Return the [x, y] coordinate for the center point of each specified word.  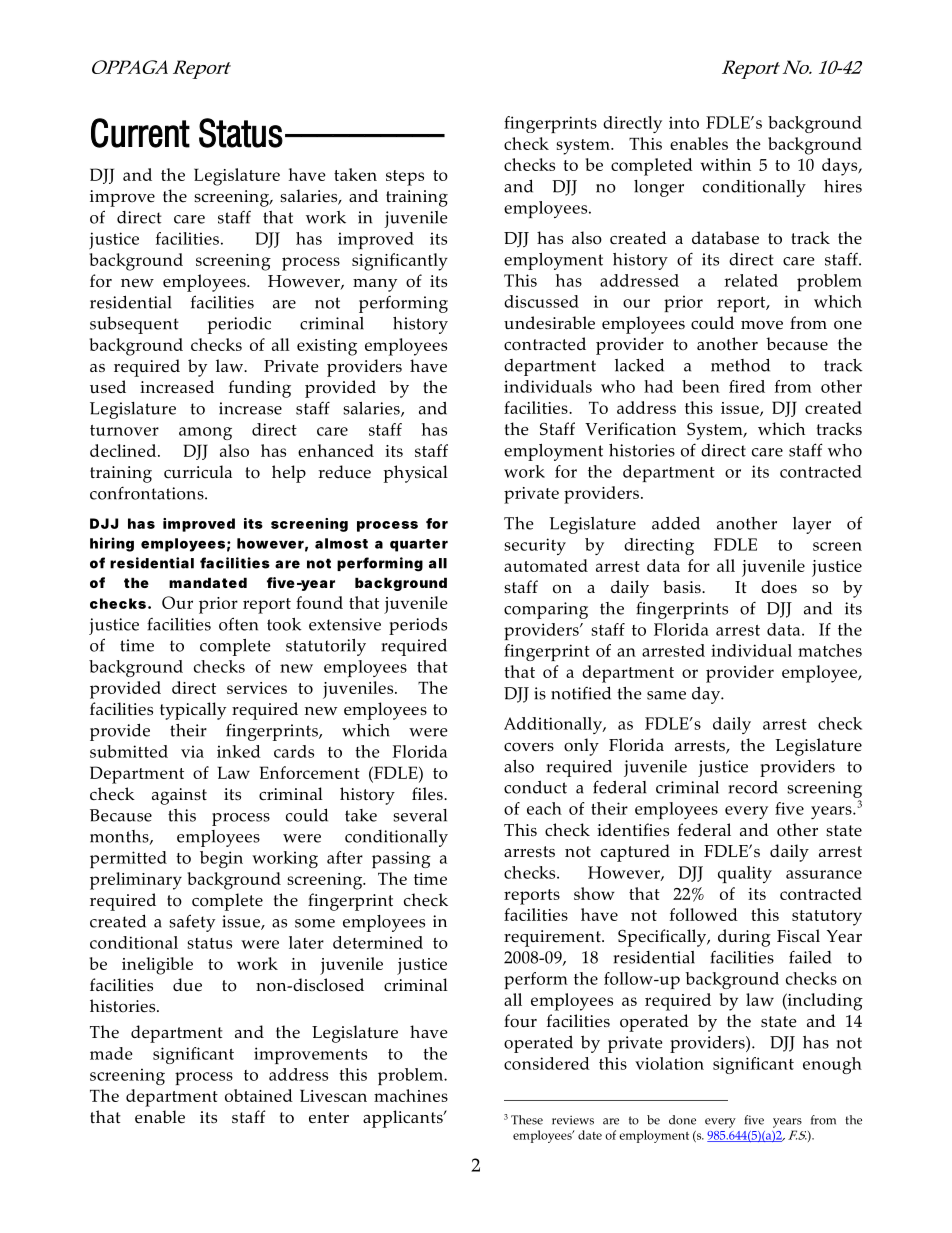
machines [411, 1095]
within [726, 164]
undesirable [549, 323]
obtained [259, 1095]
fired [747, 386]
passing [401, 859]
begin [221, 859]
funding [260, 389]
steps [405, 178]
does [779, 587]
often [238, 624]
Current [140, 133]
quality [745, 874]
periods [418, 626]
